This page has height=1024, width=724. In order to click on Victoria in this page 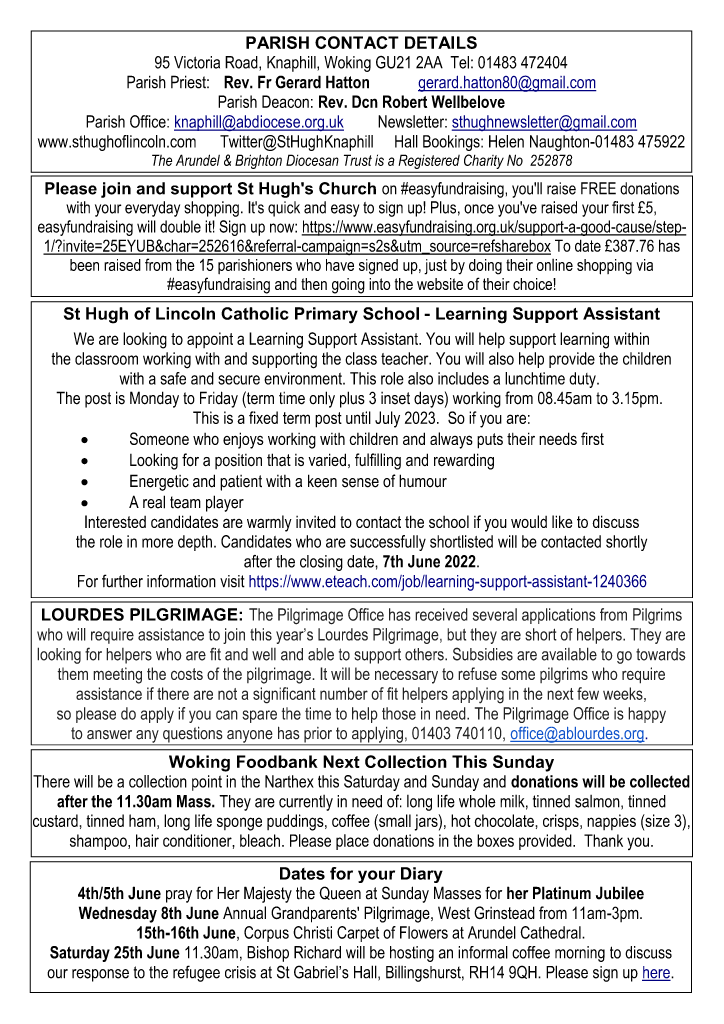, I will do `click(197, 62)`.
